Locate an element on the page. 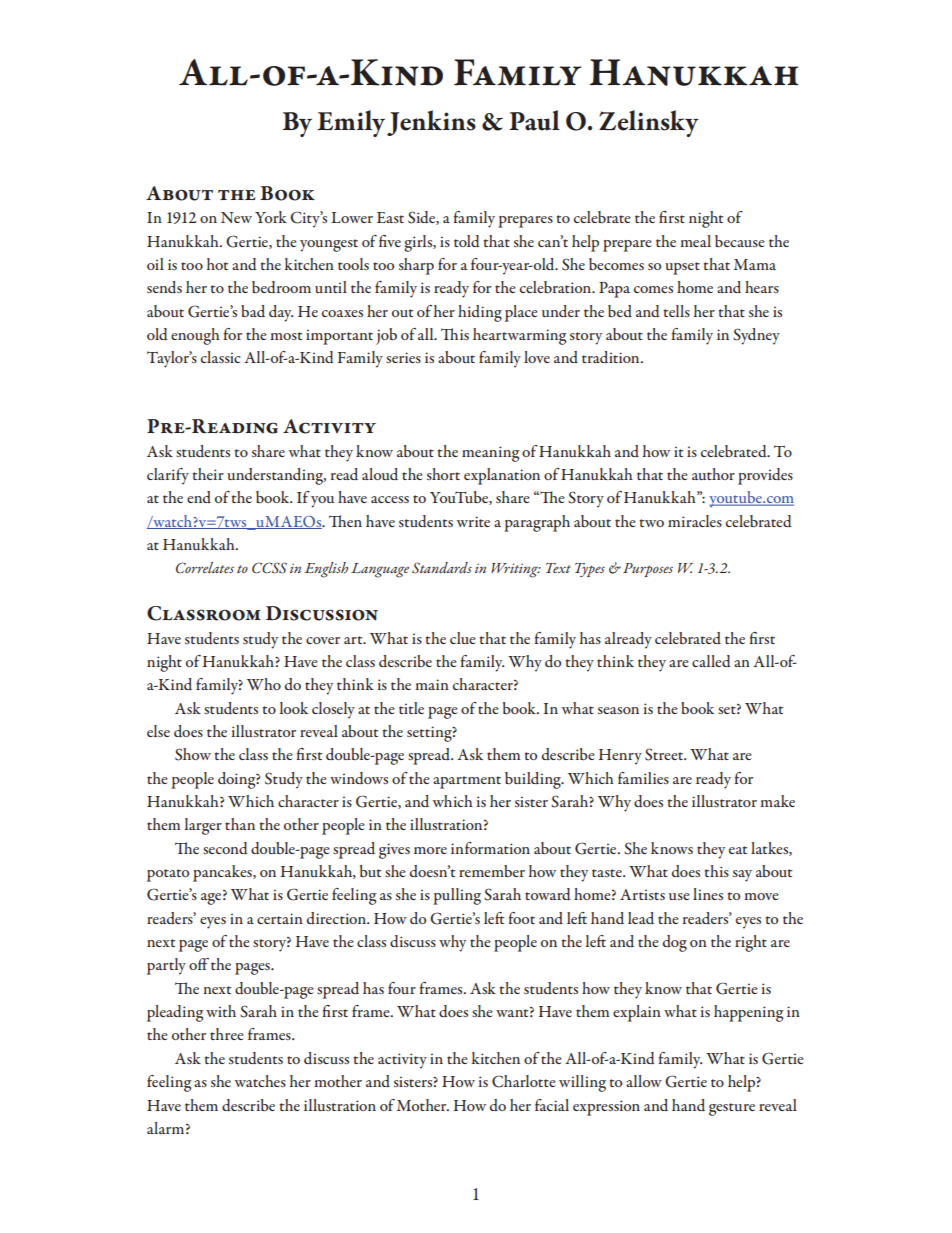 This document has width=952, height=1233. Charlotte is located at coordinates (524, 1081).
